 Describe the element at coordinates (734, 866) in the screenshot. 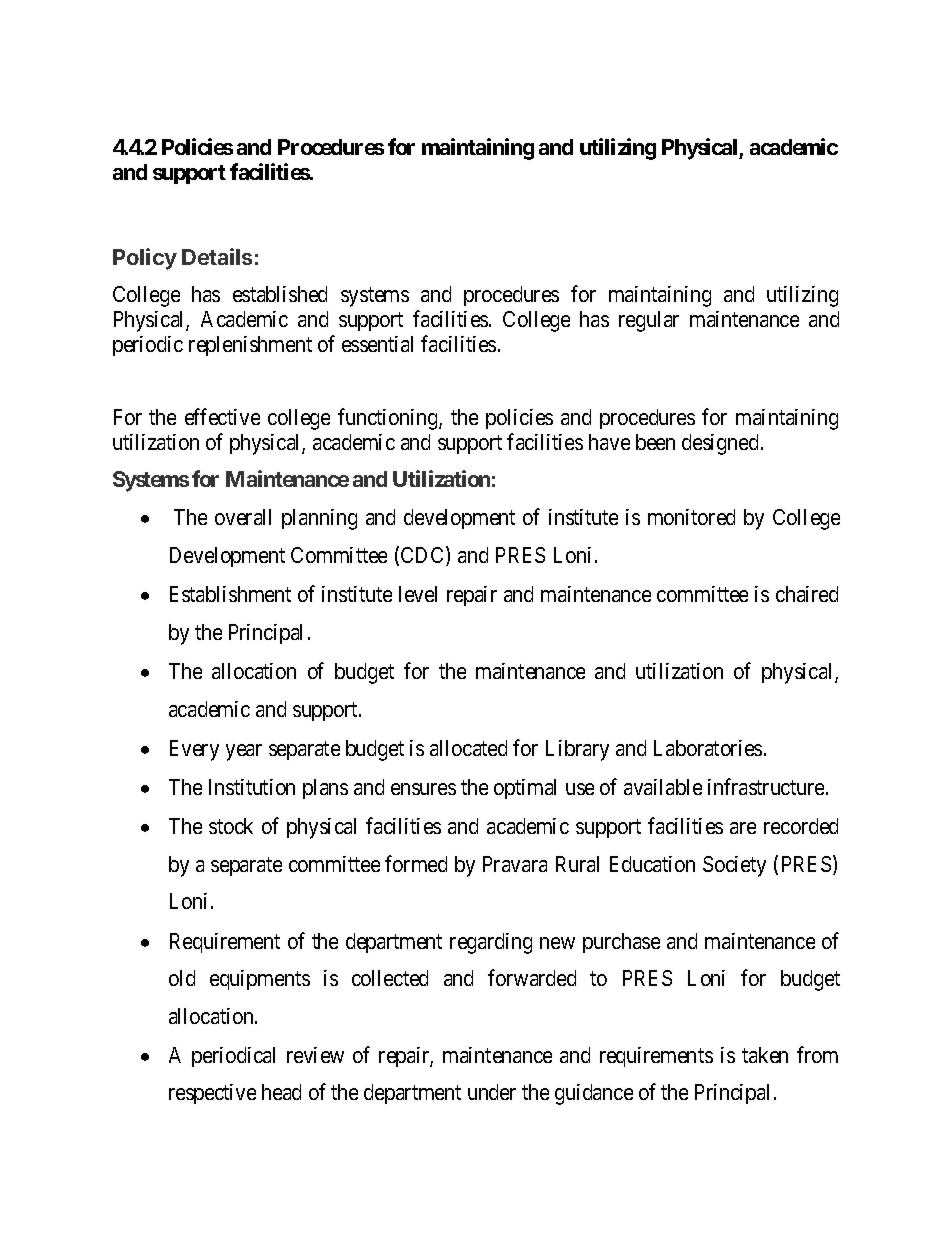

I see `Society` at that location.
